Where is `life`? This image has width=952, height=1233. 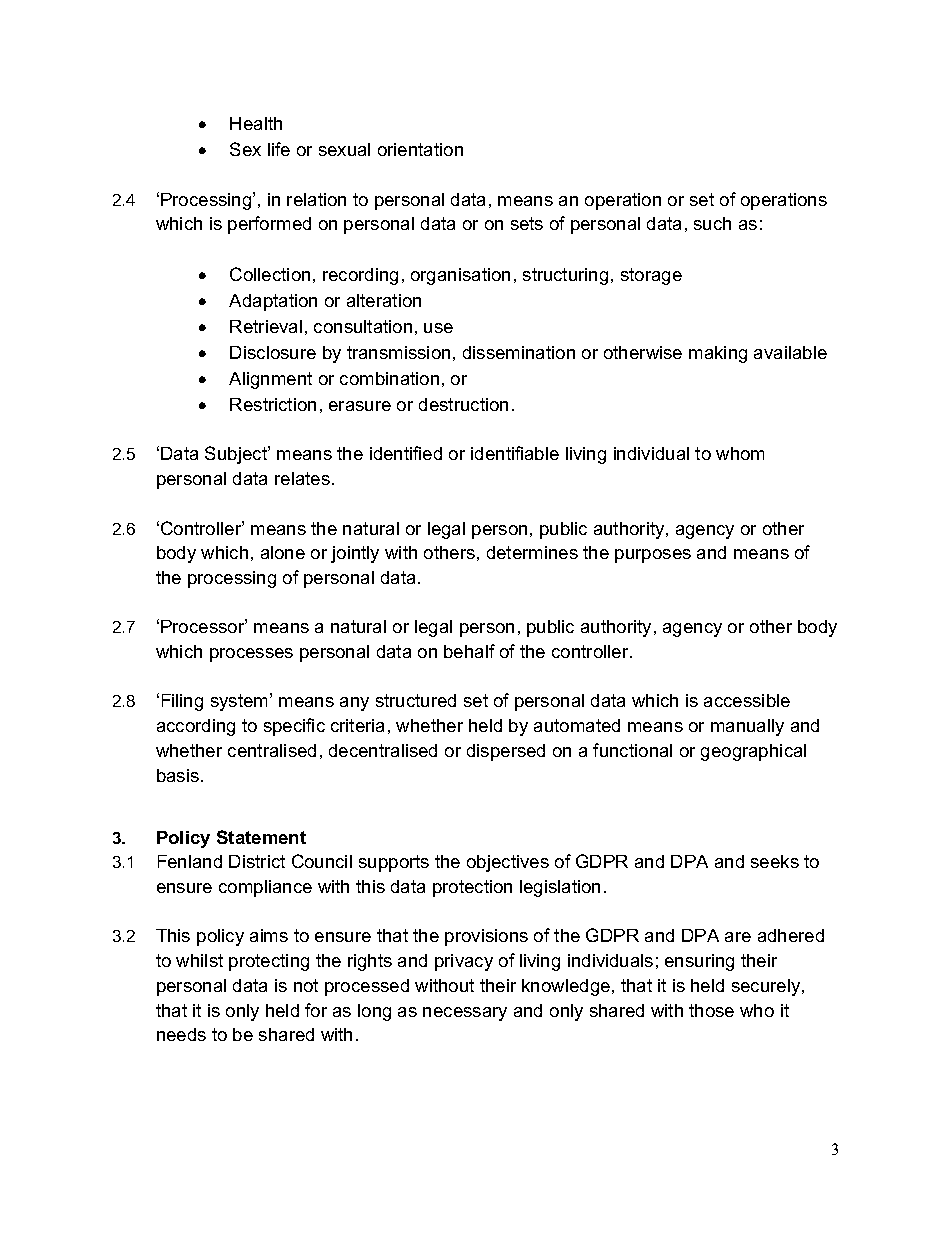
life is located at coordinates (279, 149).
